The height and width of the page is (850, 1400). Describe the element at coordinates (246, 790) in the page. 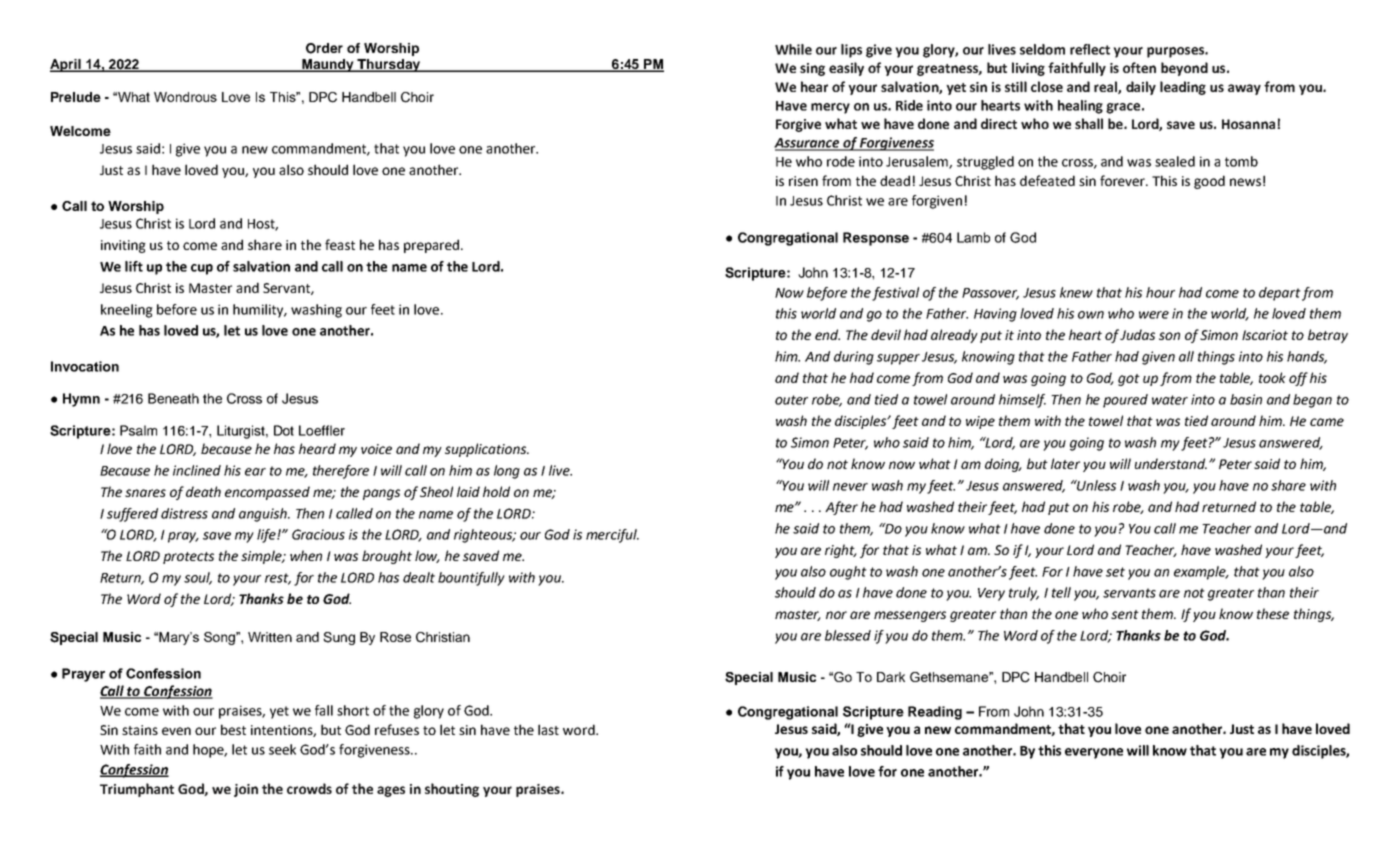

I see `join` at that location.
